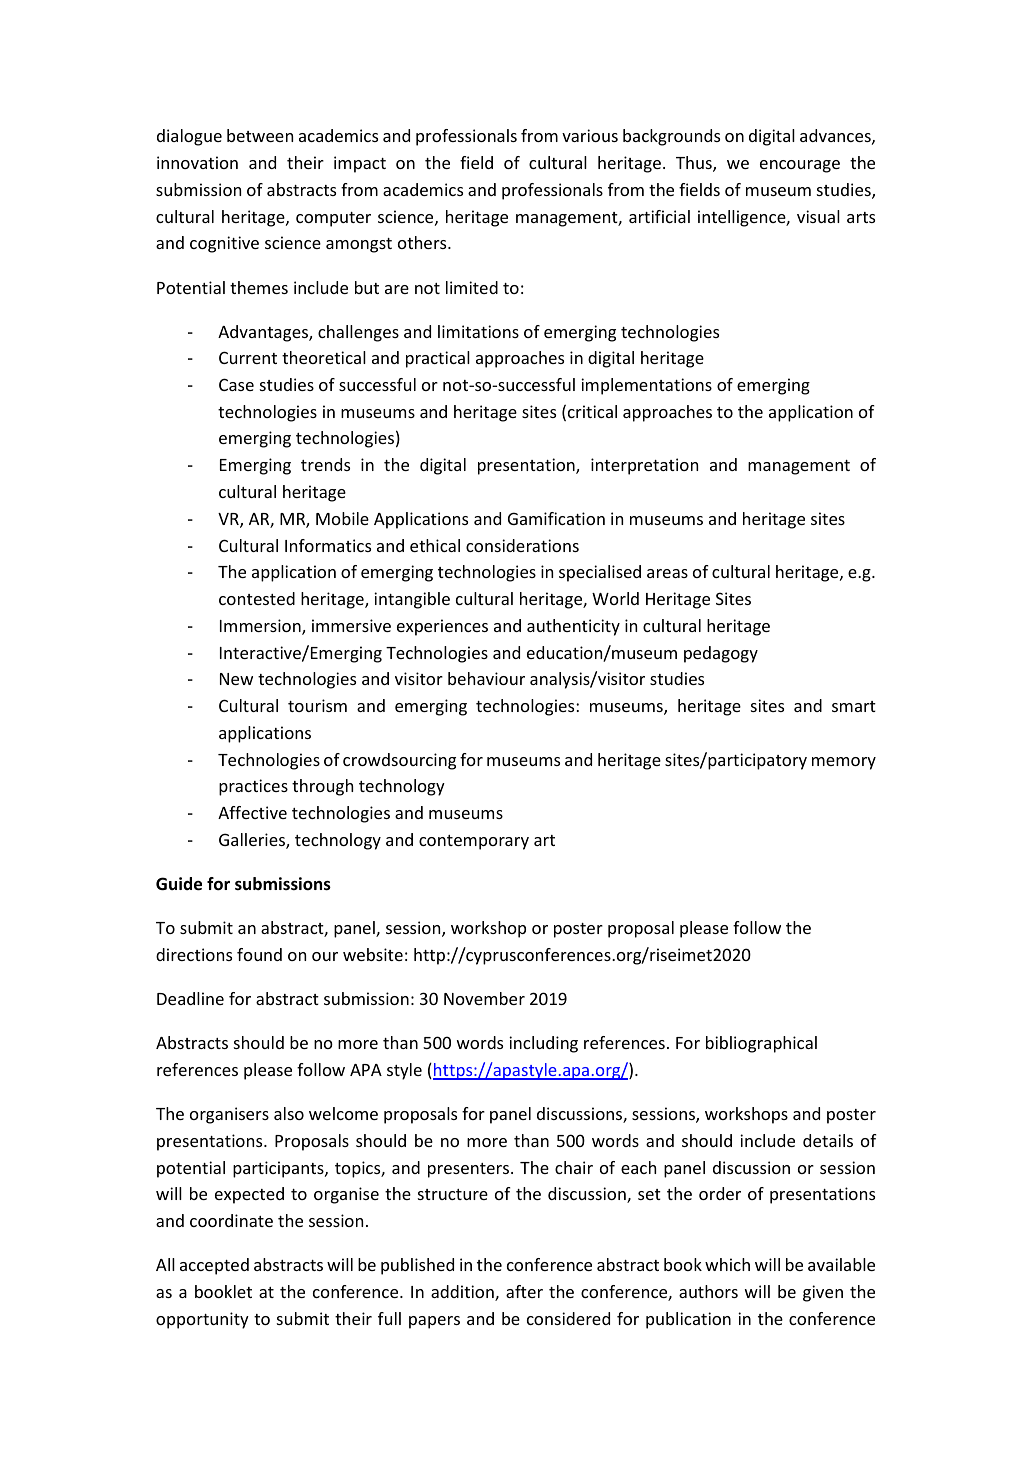 The width and height of the page is (1032, 1459). I want to click on details, so click(828, 1140).
